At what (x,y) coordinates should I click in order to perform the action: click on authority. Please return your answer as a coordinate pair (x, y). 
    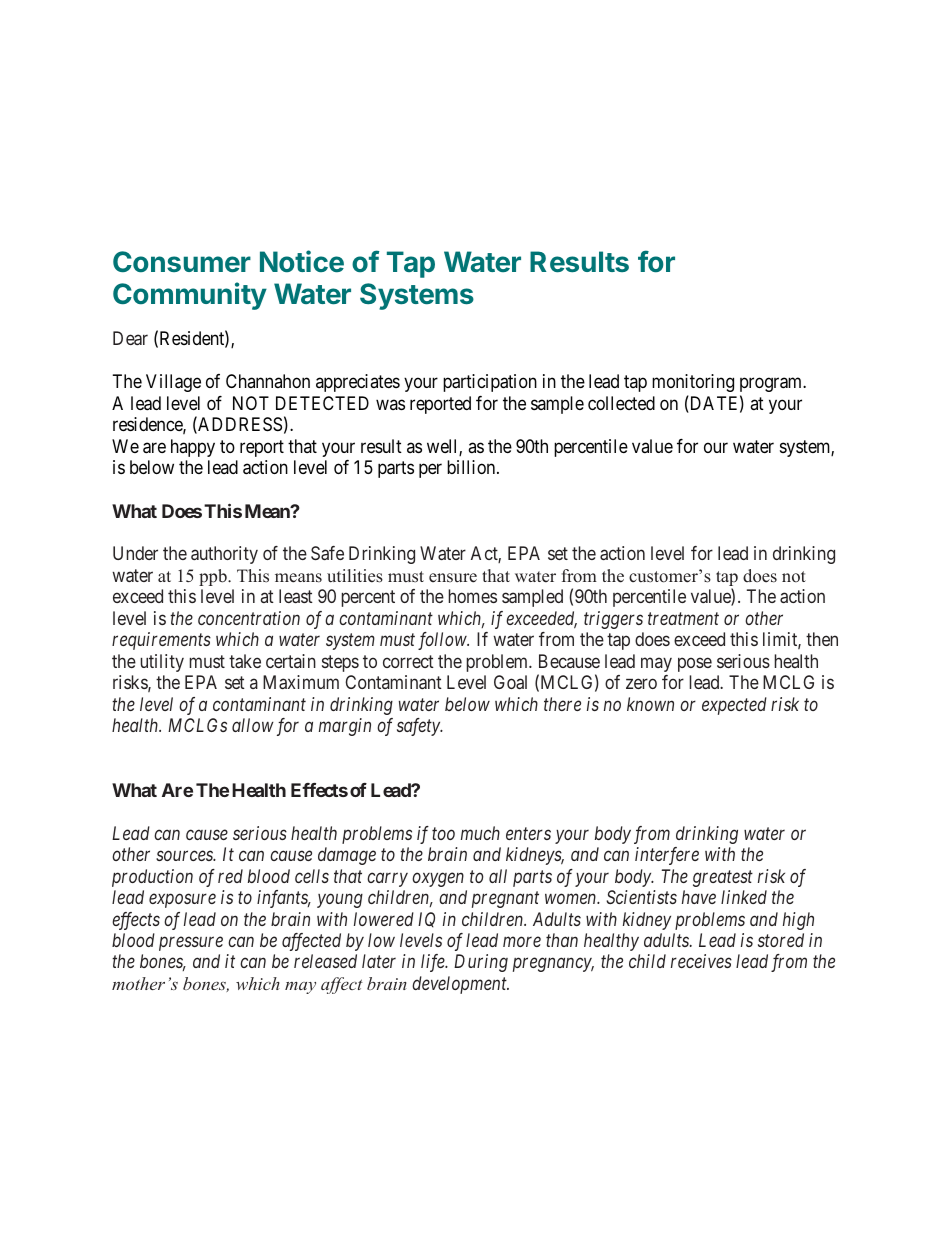
    Looking at the image, I should click on (224, 555).
